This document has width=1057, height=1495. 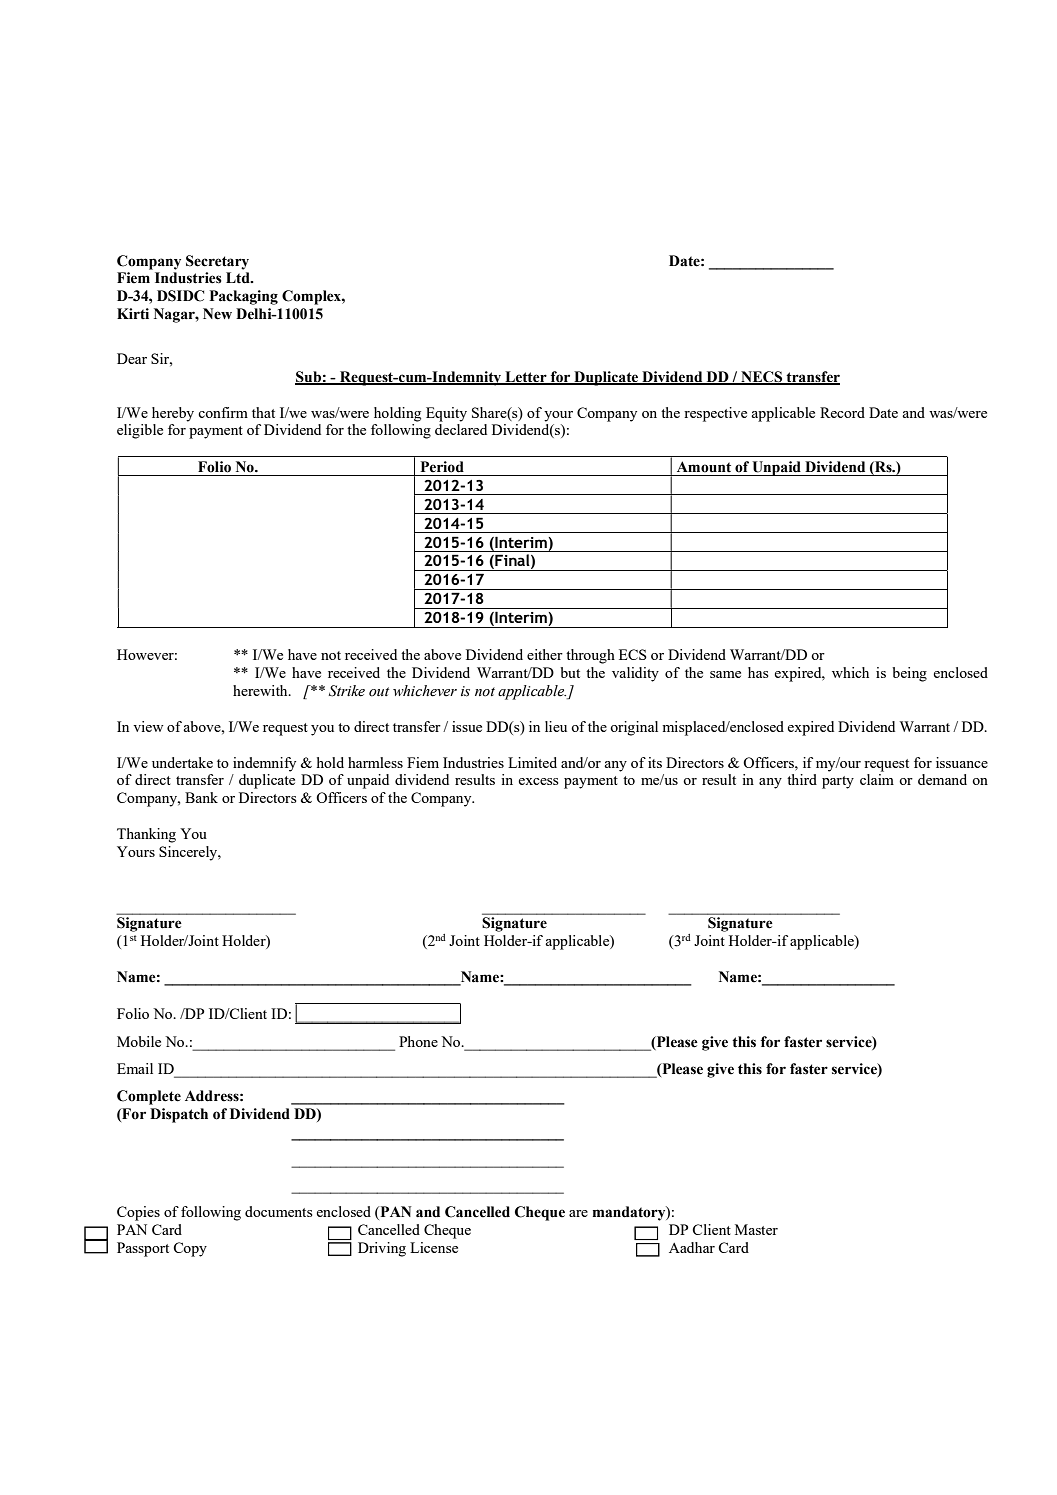 What do you see at coordinates (261, 690) in the document?
I see `herewith` at bounding box center [261, 690].
